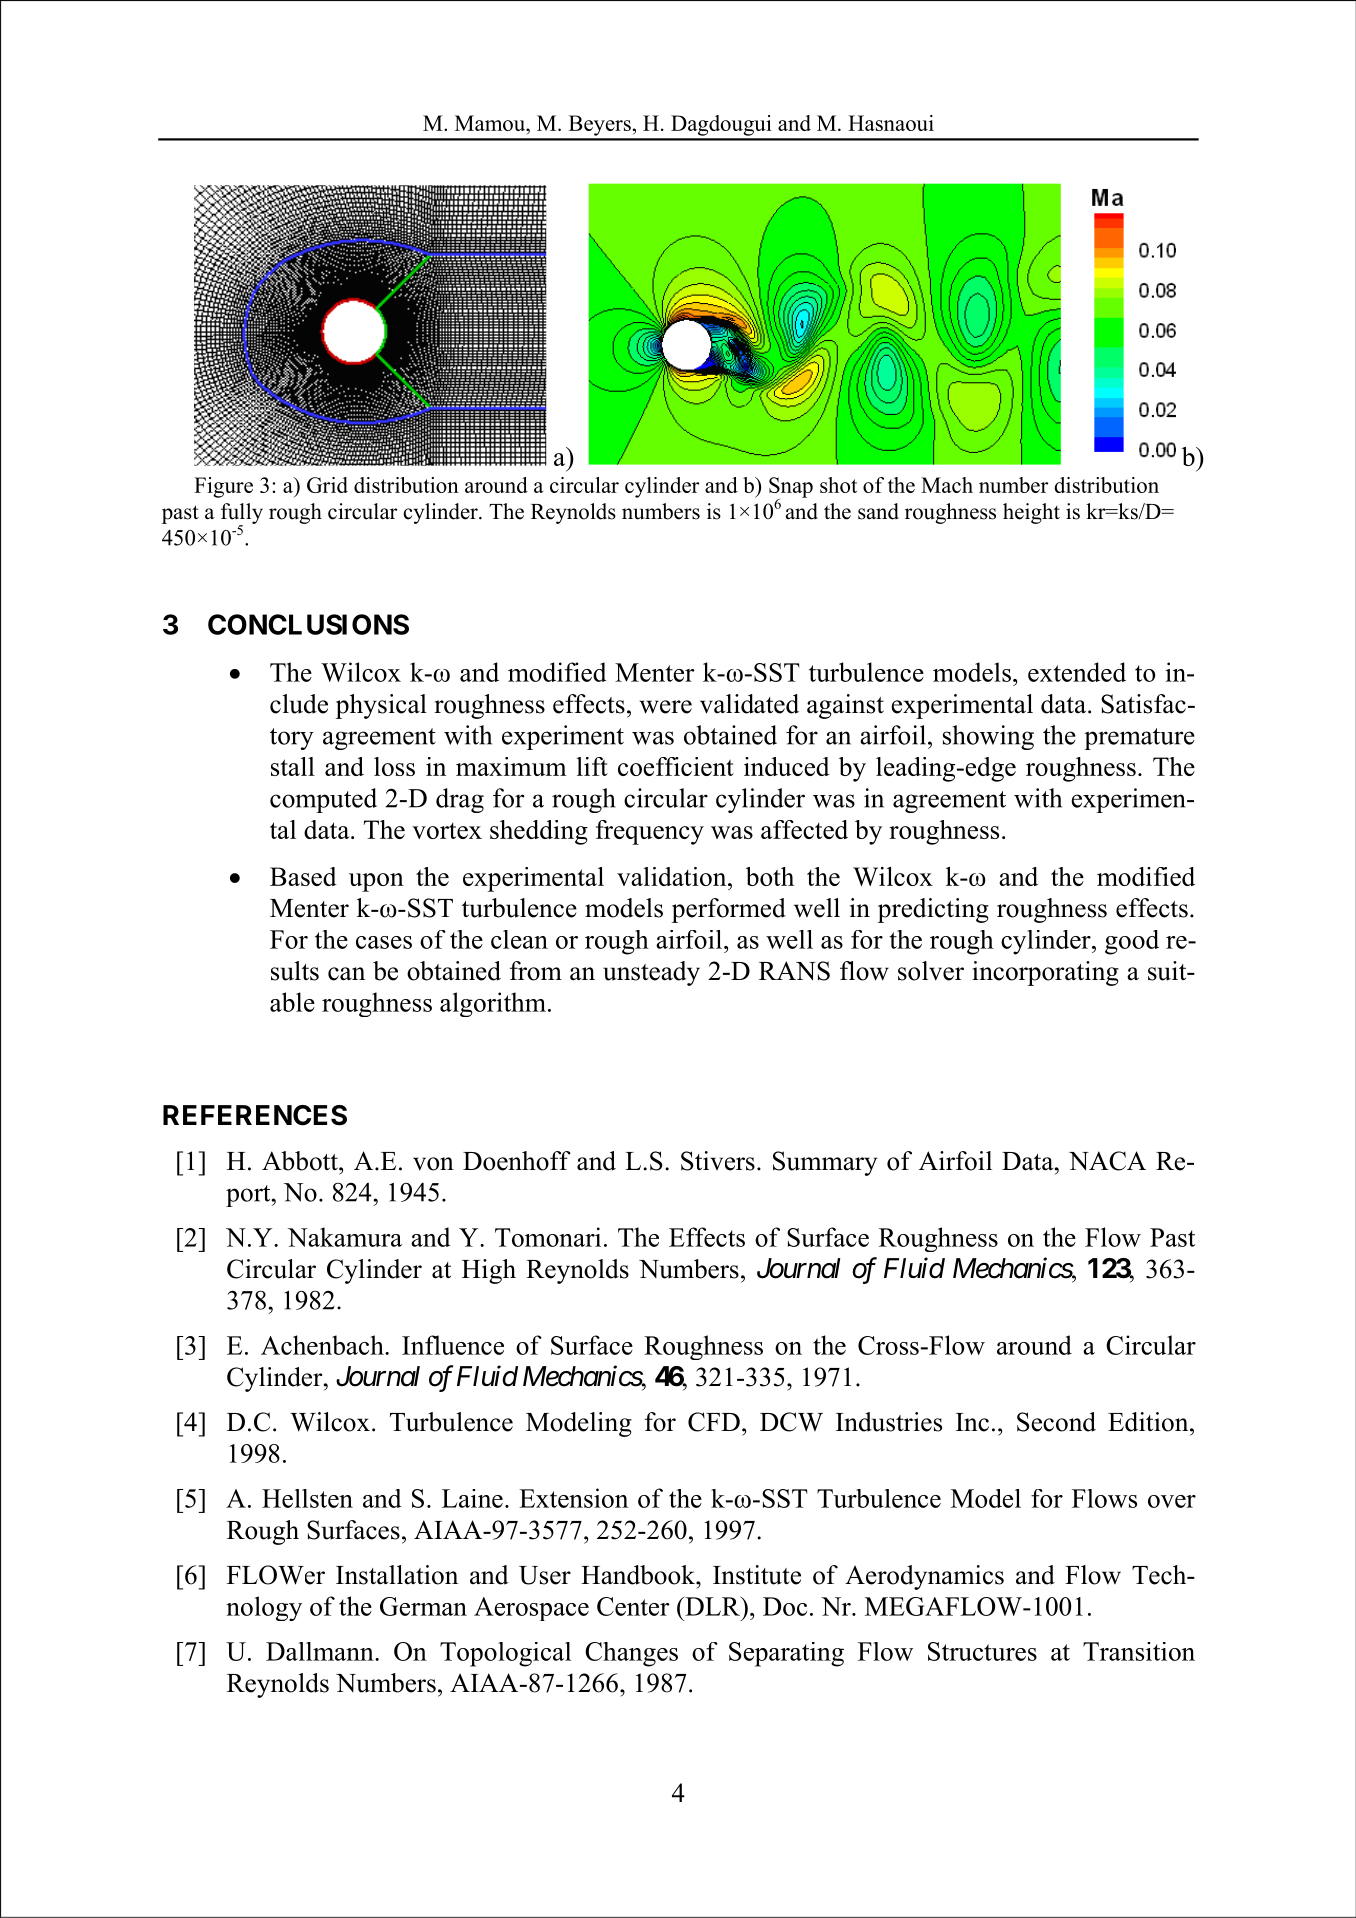 Image resolution: width=1356 pixels, height=1918 pixels. What do you see at coordinates (303, 876) in the document?
I see `Based` at bounding box center [303, 876].
